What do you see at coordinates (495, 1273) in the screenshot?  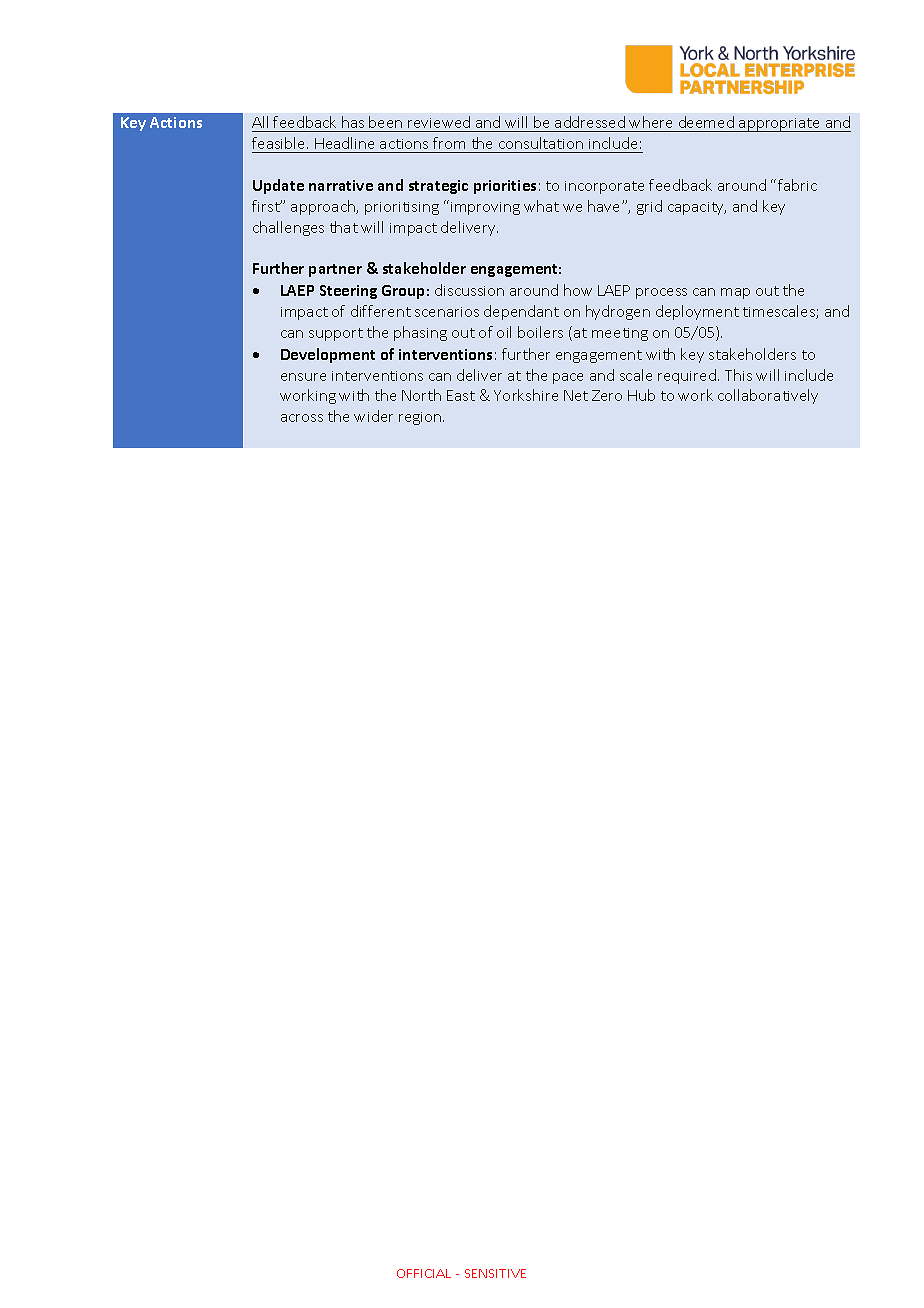 I see `SENSITIVE` at bounding box center [495, 1273].
